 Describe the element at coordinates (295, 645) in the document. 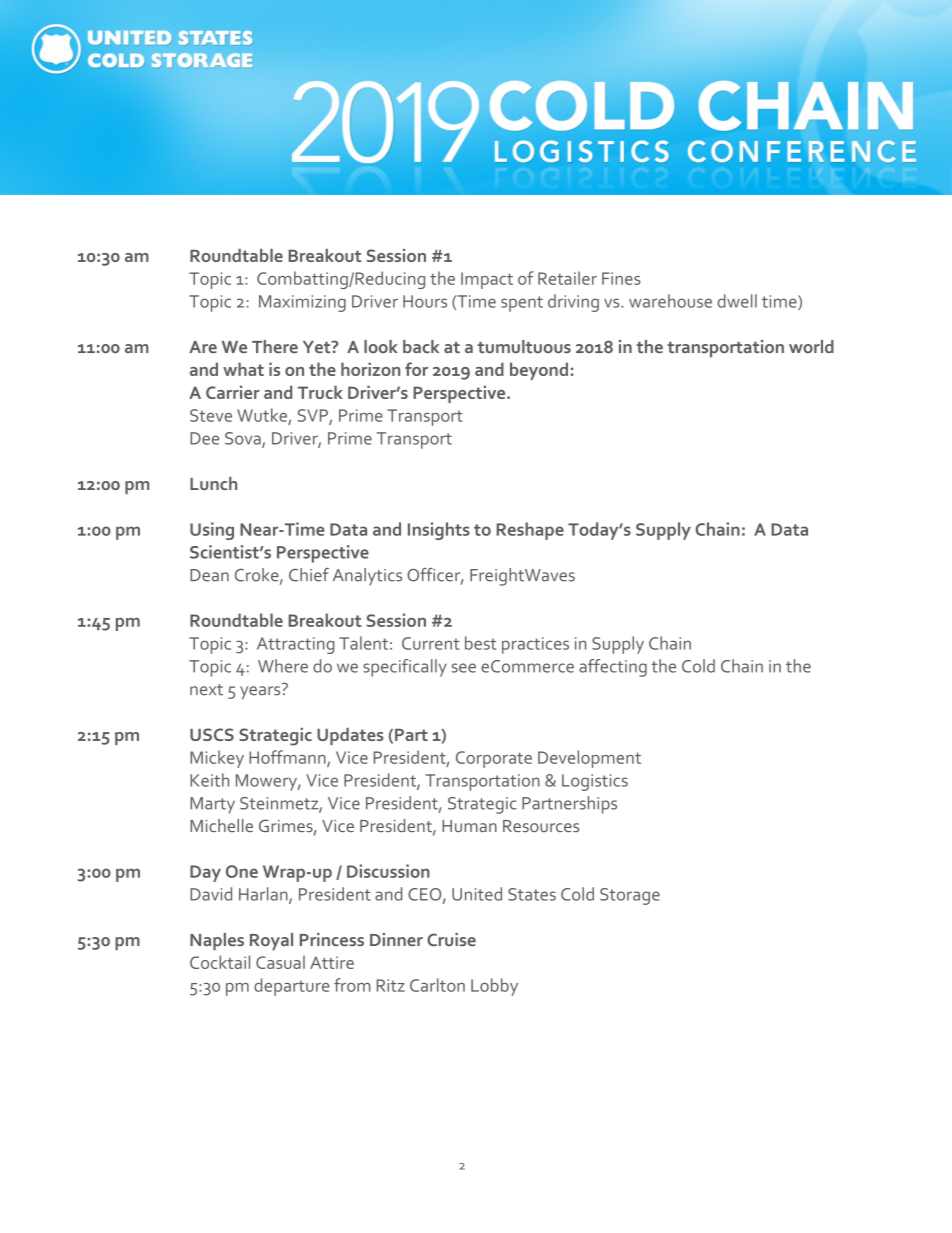

I see `Attracting` at that location.
